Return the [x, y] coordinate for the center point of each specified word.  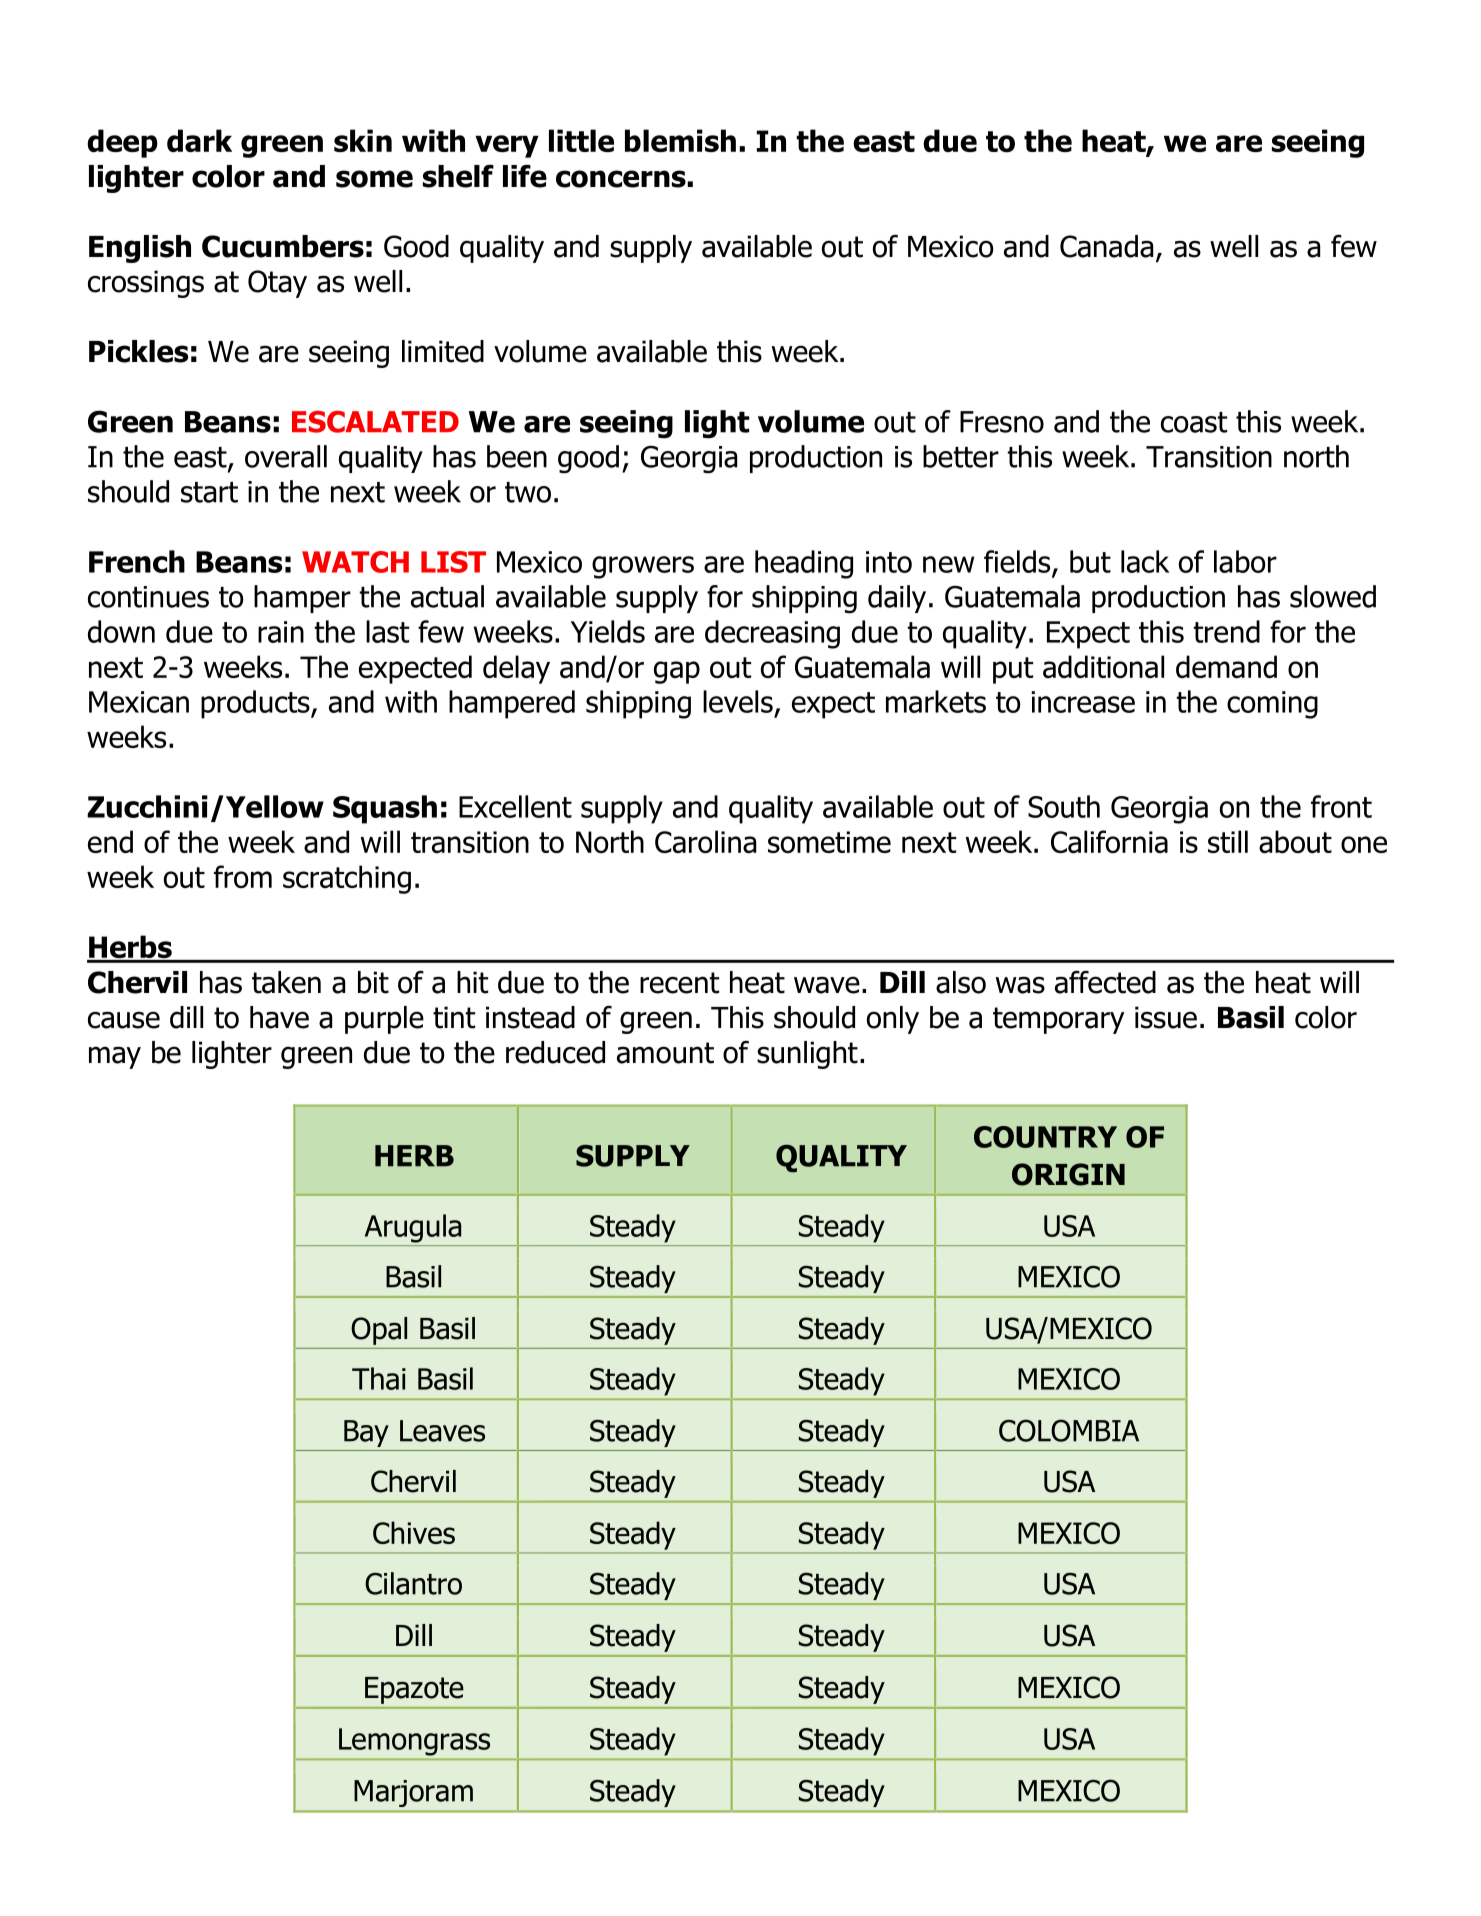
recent [679, 983]
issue [1166, 1017]
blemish [680, 140]
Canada [1106, 246]
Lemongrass [414, 1742]
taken [286, 982]
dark [199, 140]
